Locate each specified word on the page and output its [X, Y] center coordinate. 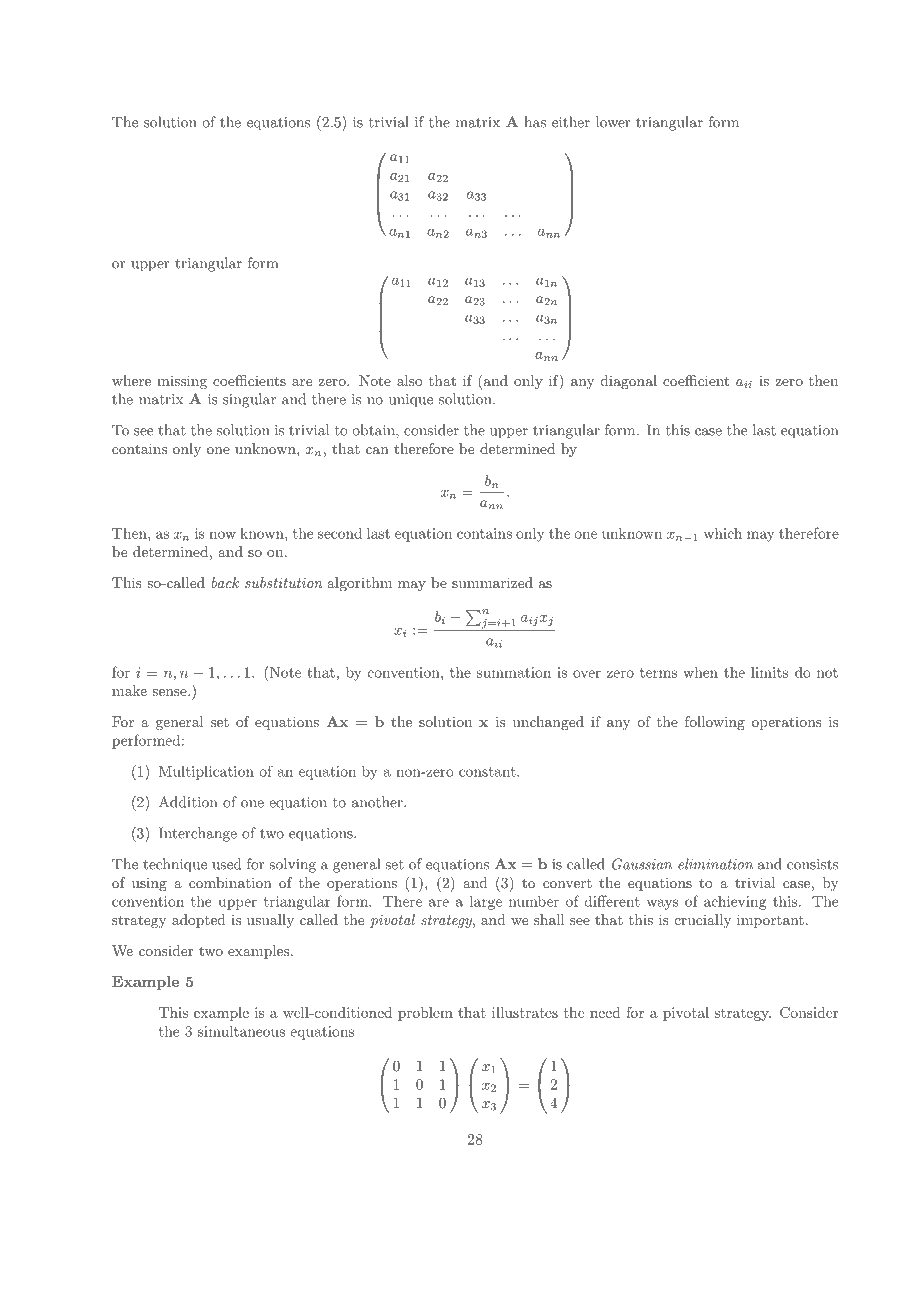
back [225, 582]
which [723, 533]
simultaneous [241, 1031]
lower [613, 122]
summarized [492, 582]
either [571, 122]
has [535, 122]
